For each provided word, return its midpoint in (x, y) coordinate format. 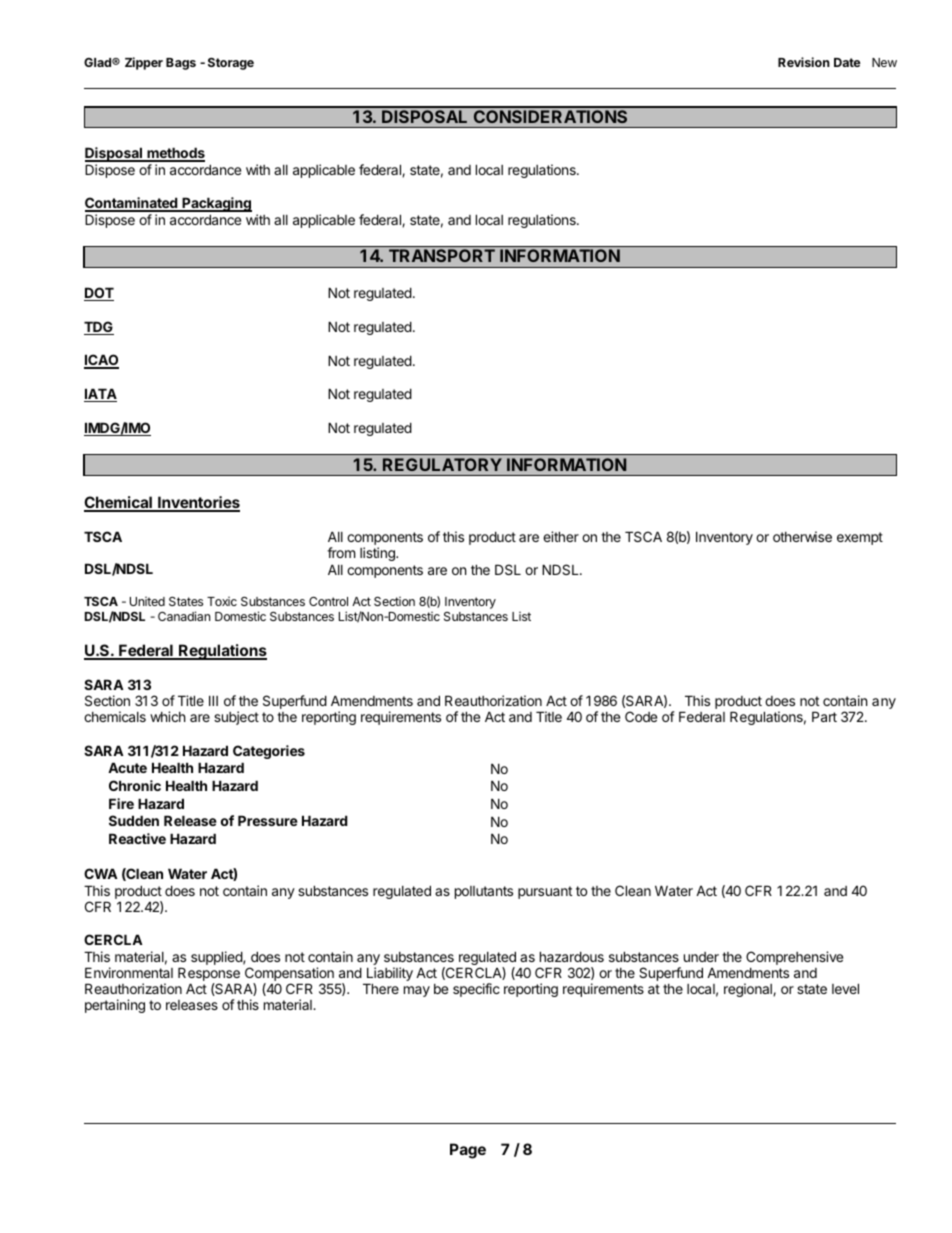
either (561, 536)
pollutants (484, 892)
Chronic (135, 785)
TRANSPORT (442, 255)
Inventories (198, 503)
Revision (804, 62)
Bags (181, 64)
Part (824, 716)
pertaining (115, 1006)
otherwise (802, 536)
